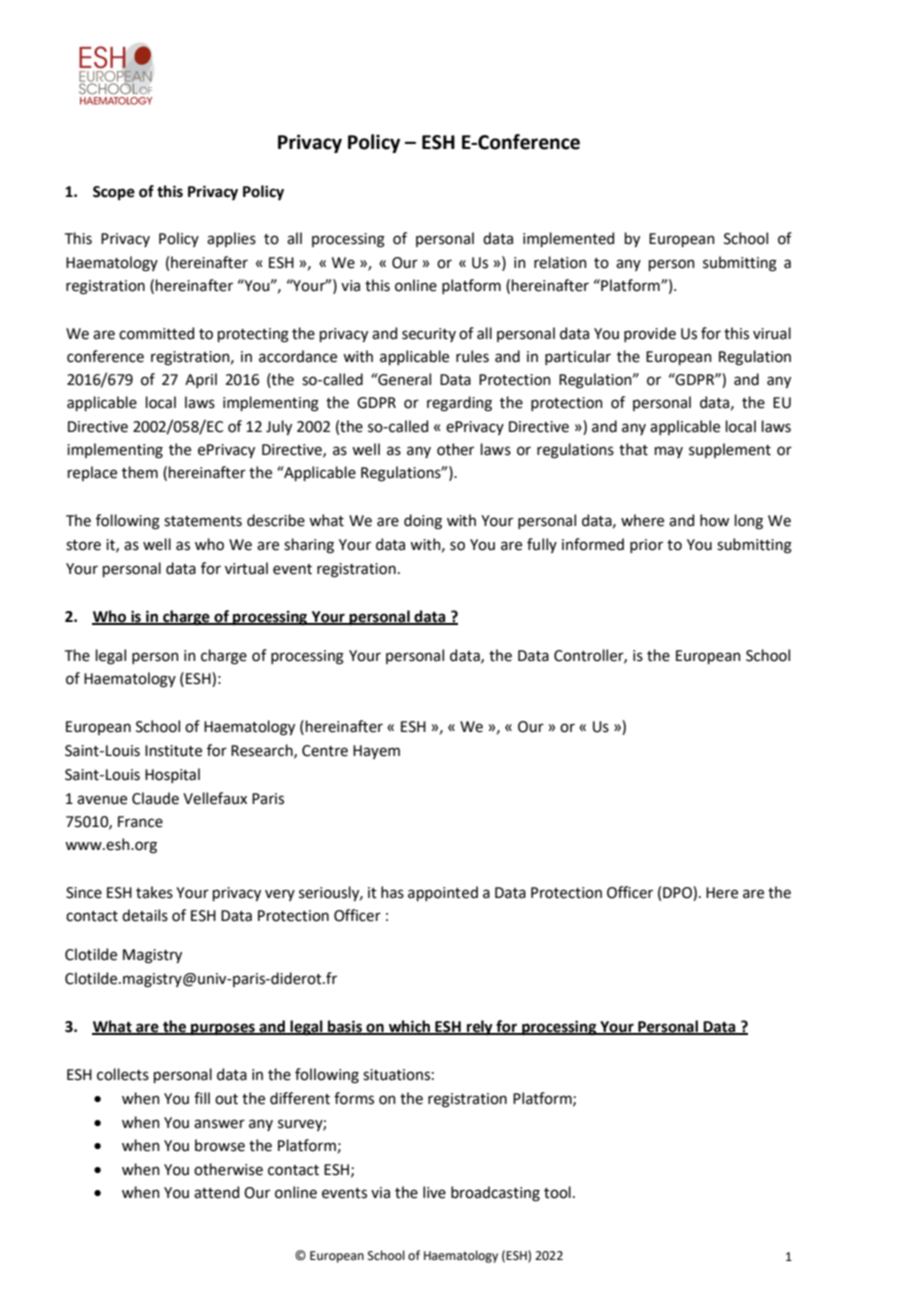 This screenshot has width=924, height=1308. I want to click on regarding, so click(459, 404).
